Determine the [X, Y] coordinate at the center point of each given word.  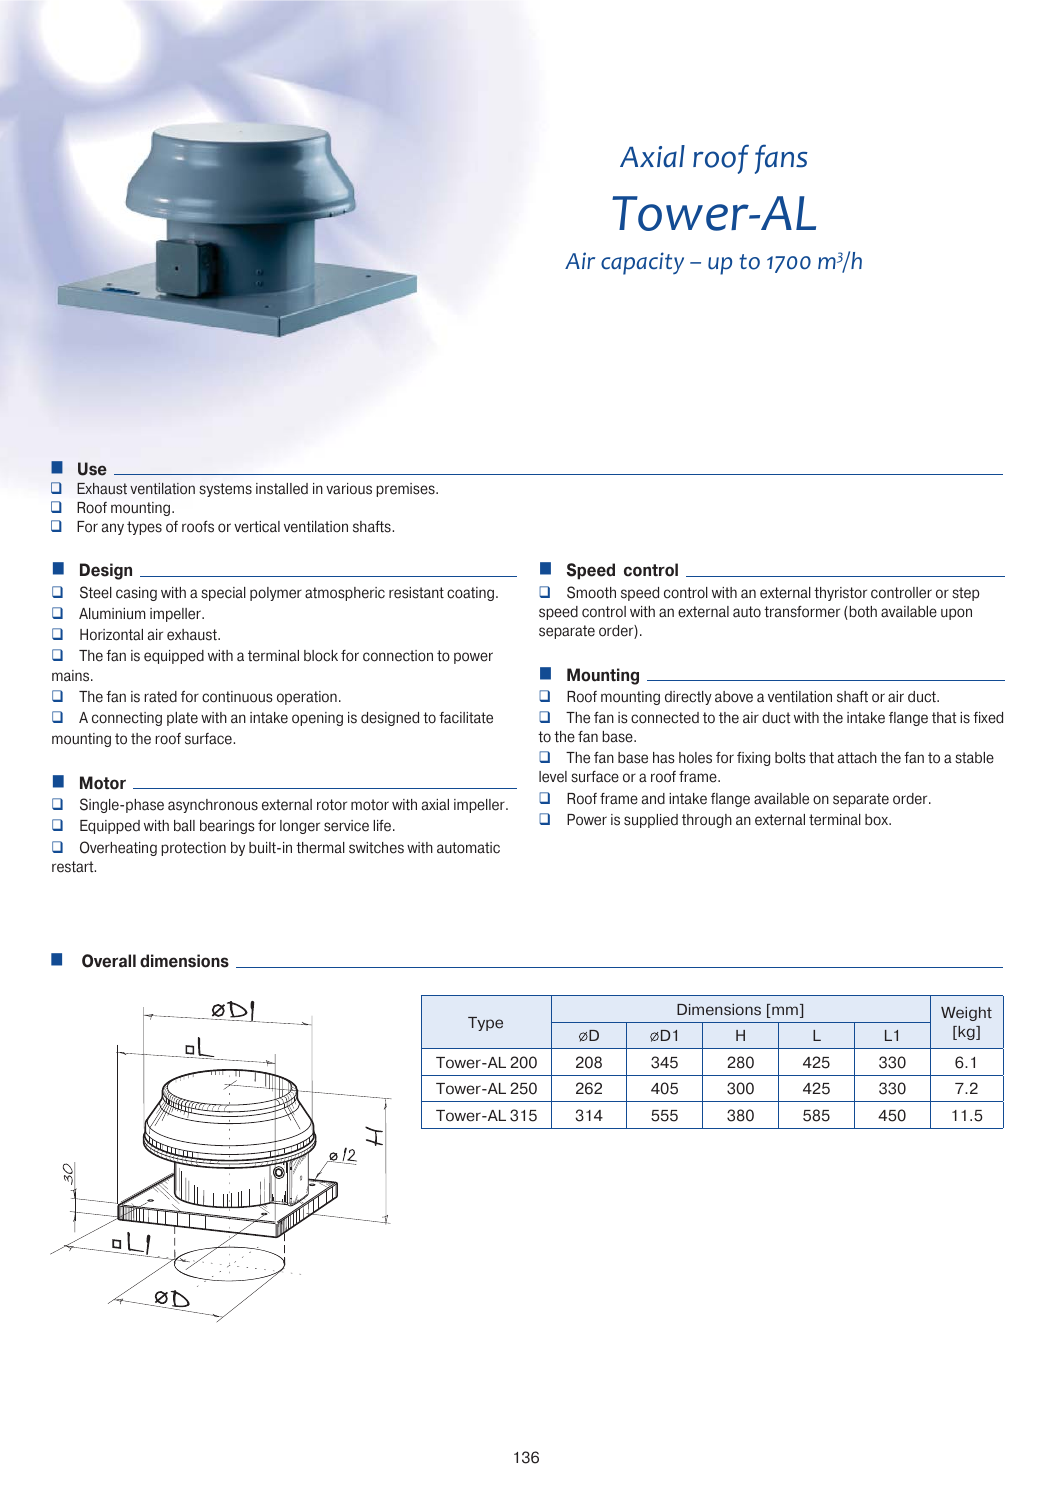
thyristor [840, 594]
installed [282, 489]
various [349, 489]
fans [781, 159]
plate [182, 719]
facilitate [466, 718]
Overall [109, 961]
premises [406, 490]
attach [857, 758]
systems [225, 490]
